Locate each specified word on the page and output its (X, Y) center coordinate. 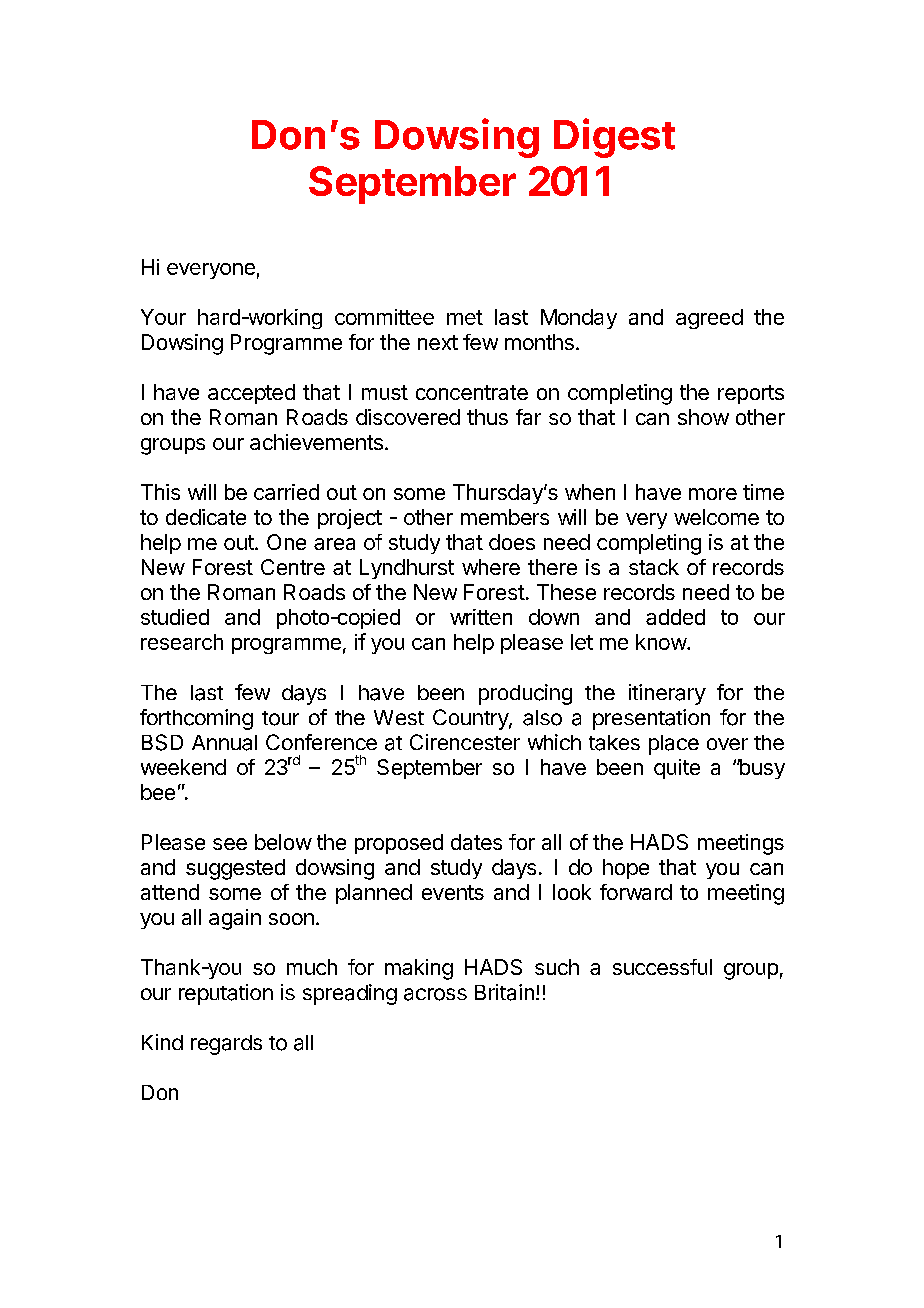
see (230, 844)
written (481, 617)
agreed (709, 319)
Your (163, 317)
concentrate (472, 392)
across (435, 994)
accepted (251, 394)
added (675, 617)
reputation (226, 994)
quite (677, 769)
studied (175, 617)
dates (476, 842)
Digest (614, 138)
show (703, 417)
